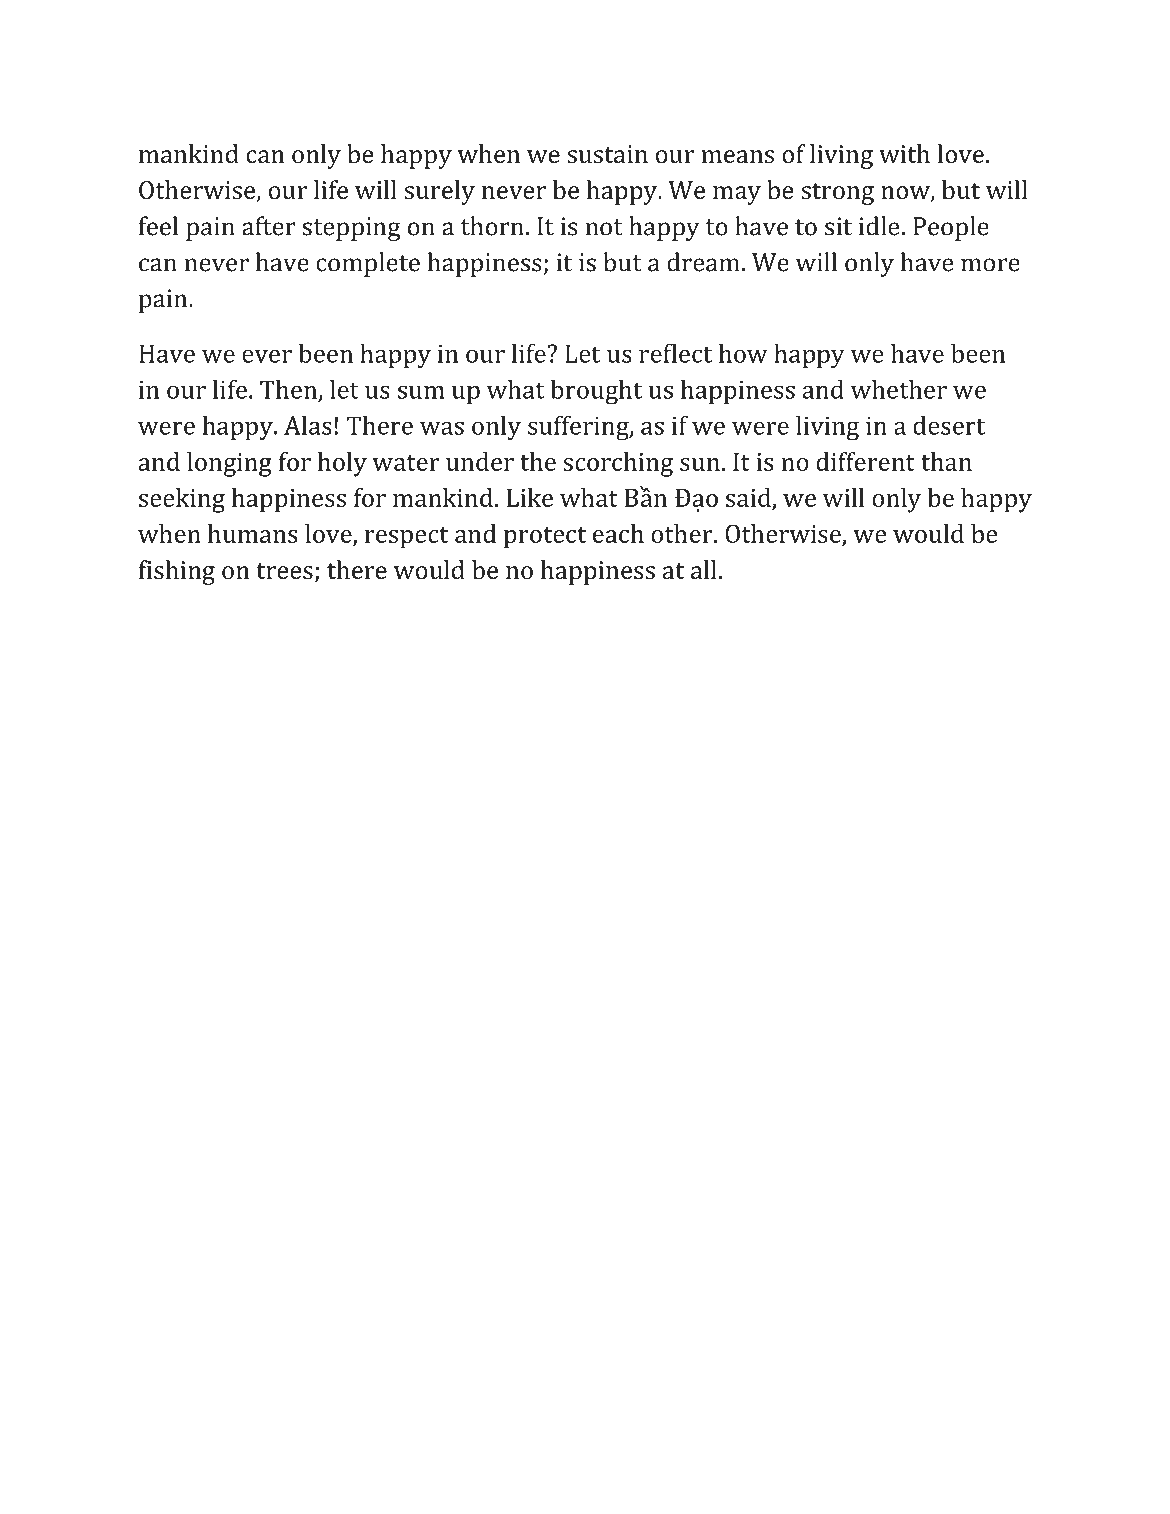  Describe the element at coordinates (368, 264) in the page. I see `complete` at that location.
